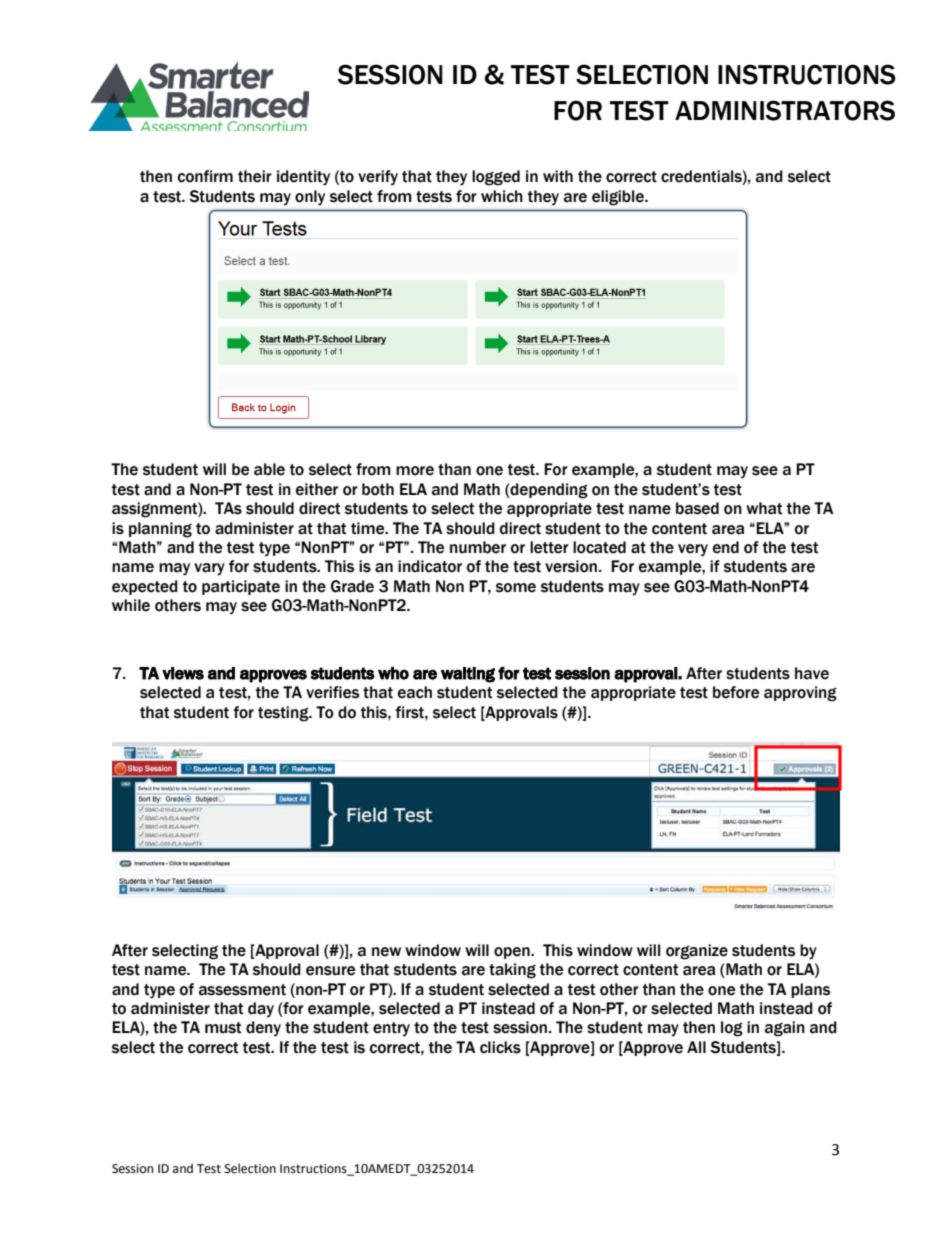 The height and width of the image is (1233, 952). I want to click on confirm, so click(205, 176).
